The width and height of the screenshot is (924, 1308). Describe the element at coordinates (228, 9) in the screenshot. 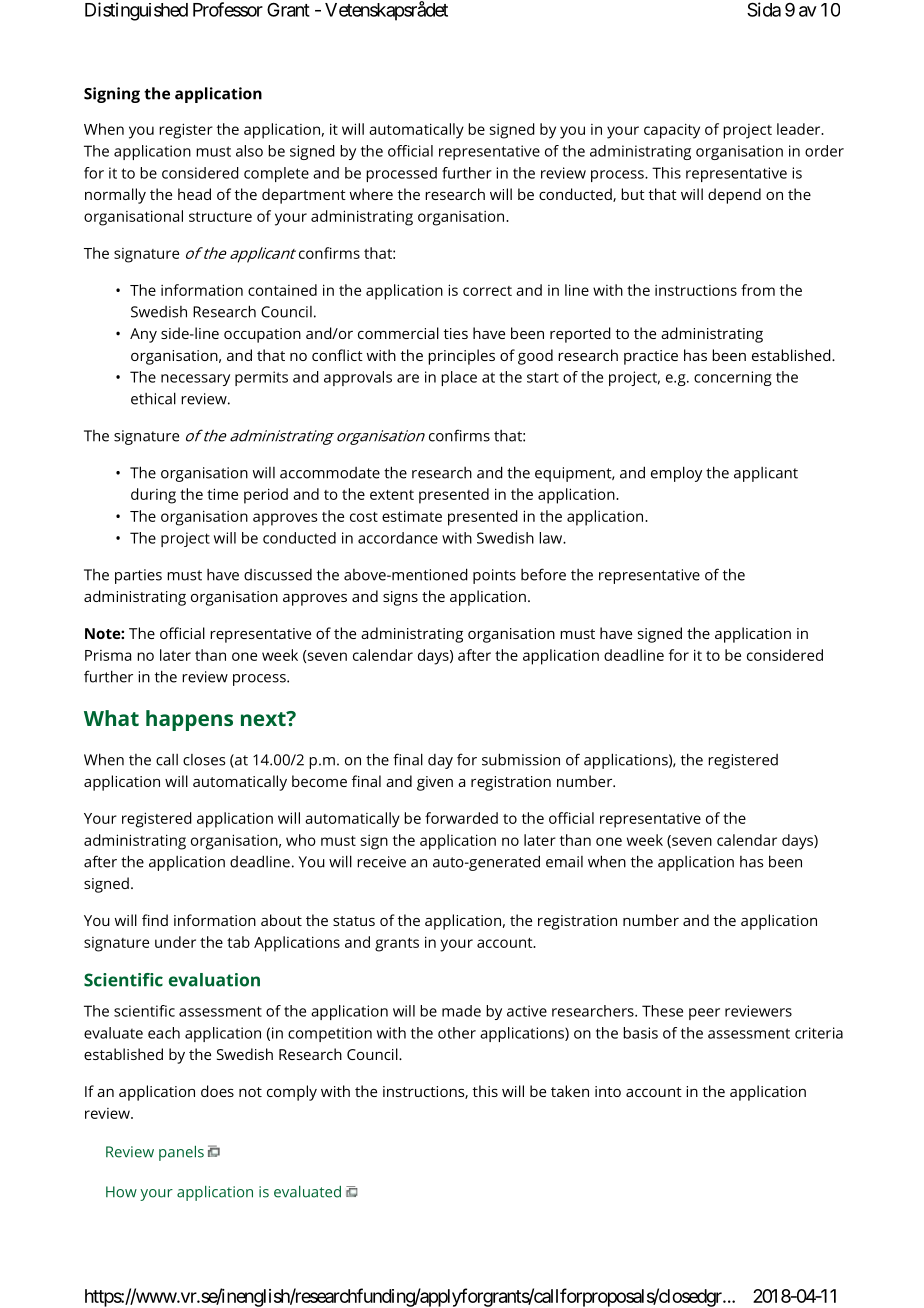

I see `Professor` at that location.
